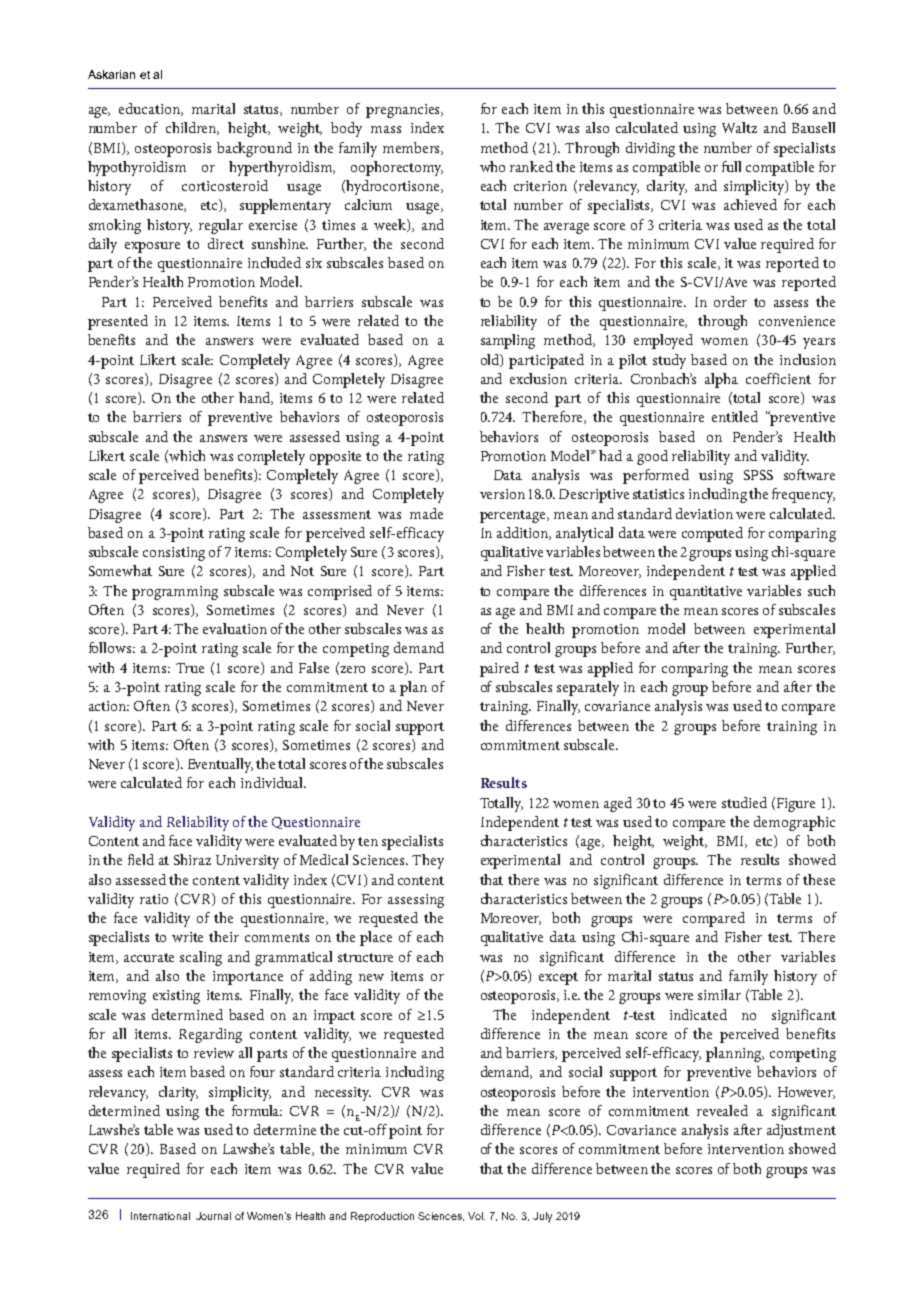 This screenshot has height=1308, width=924. What do you see at coordinates (719, 994) in the screenshot?
I see `similar` at bounding box center [719, 994].
